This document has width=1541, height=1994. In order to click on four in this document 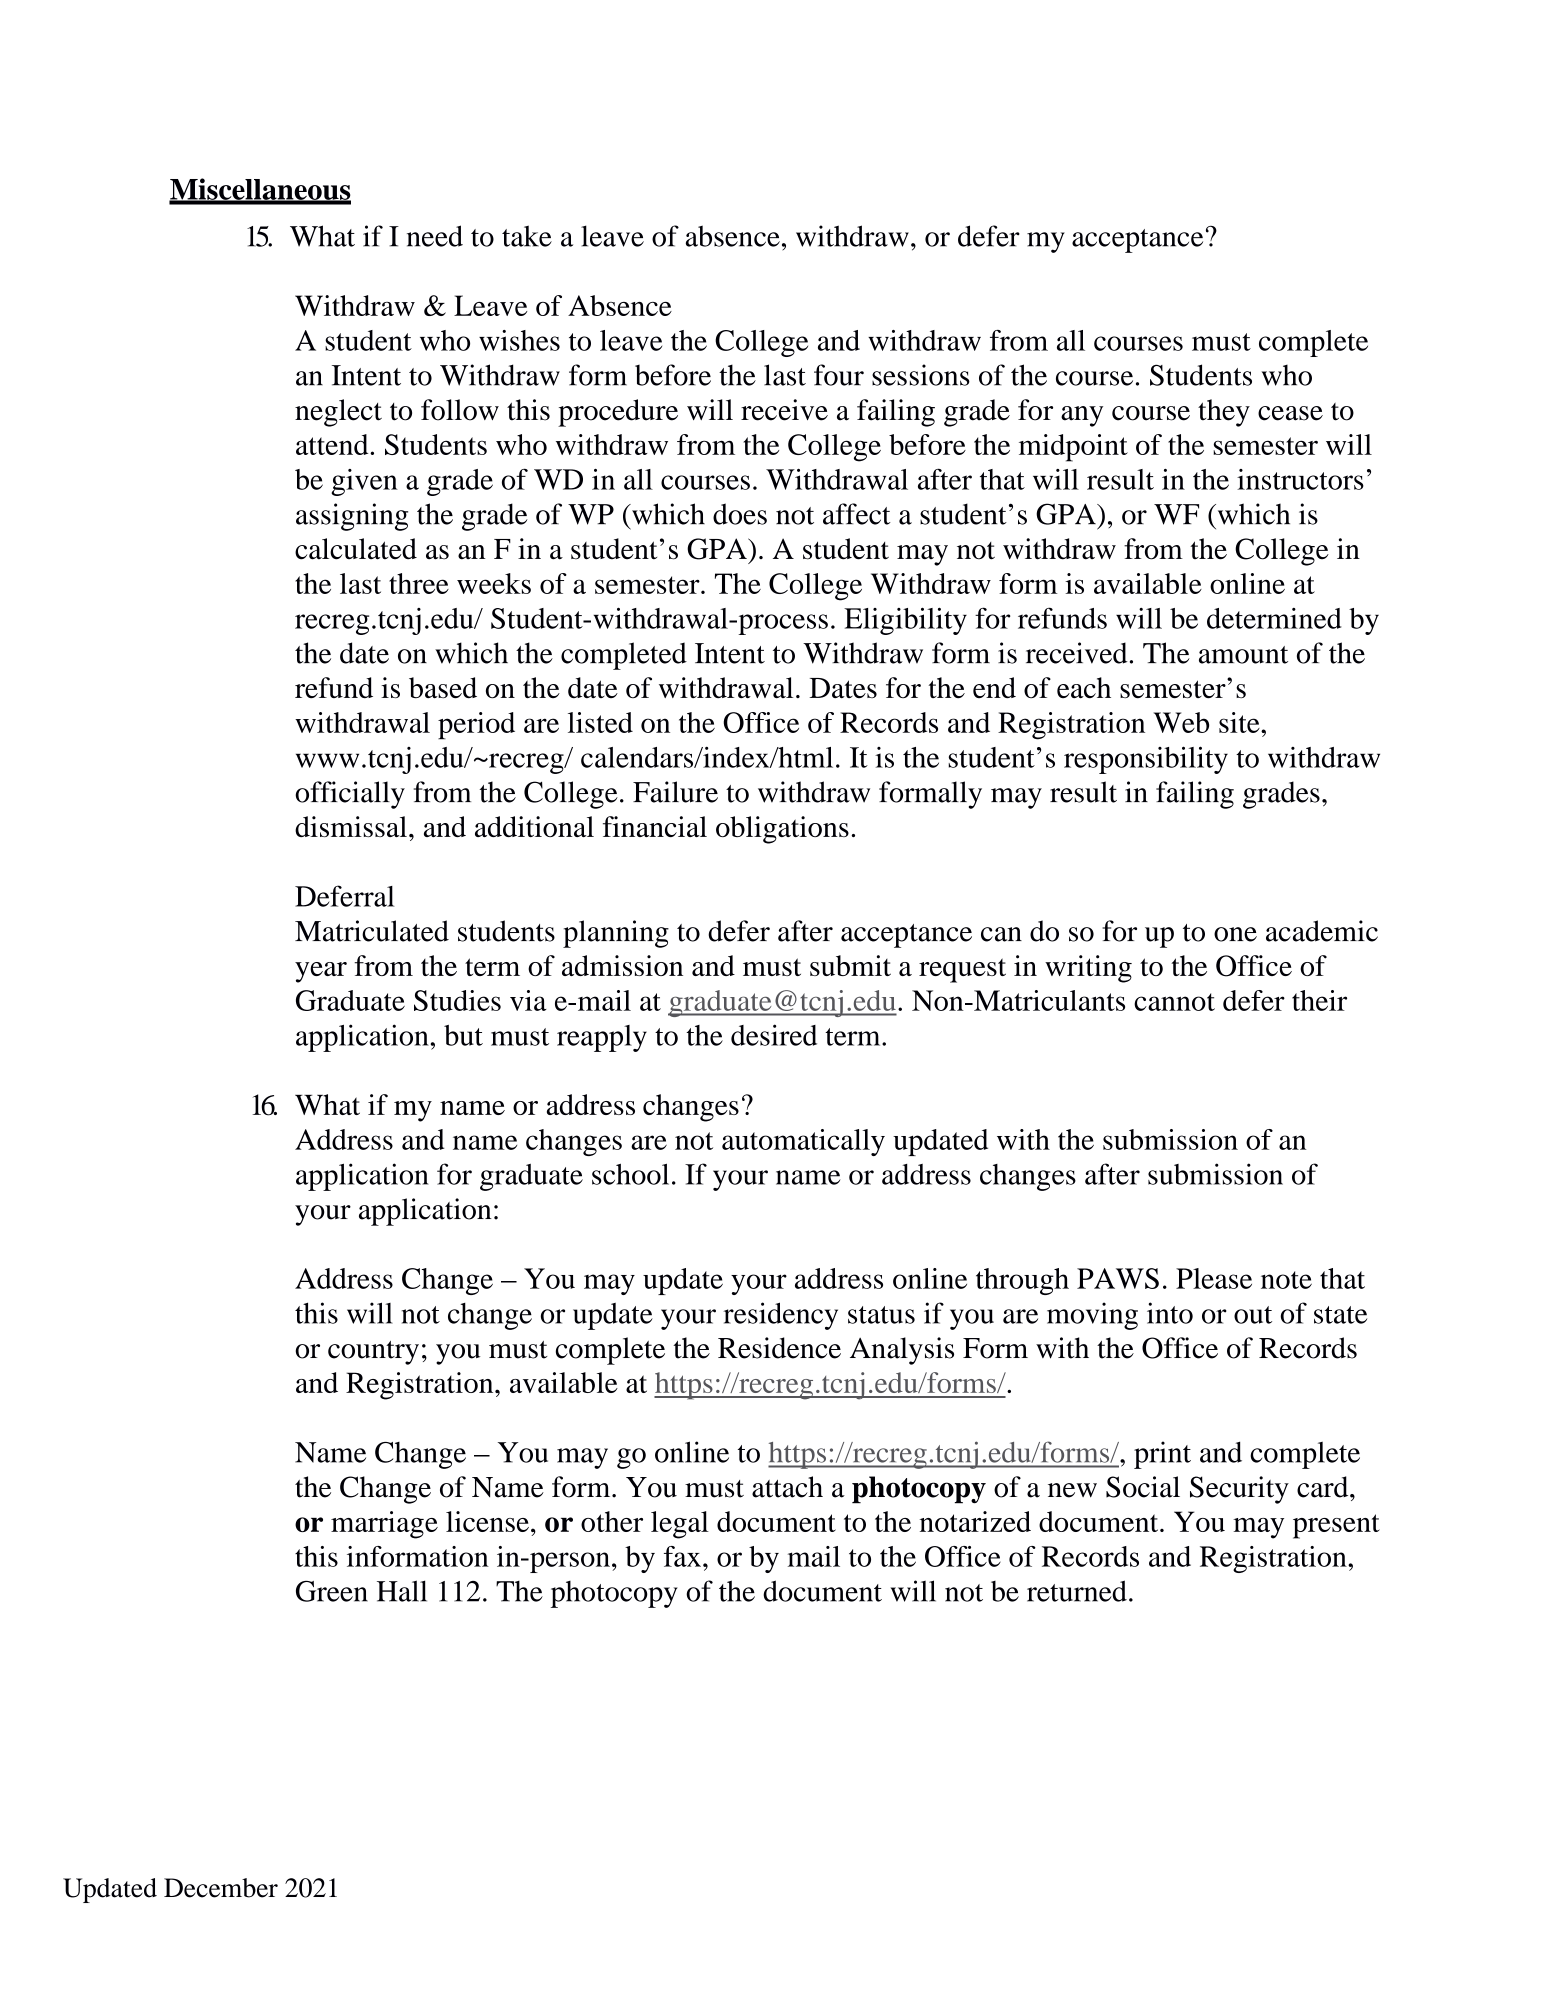, I will do `click(839, 375)`.
